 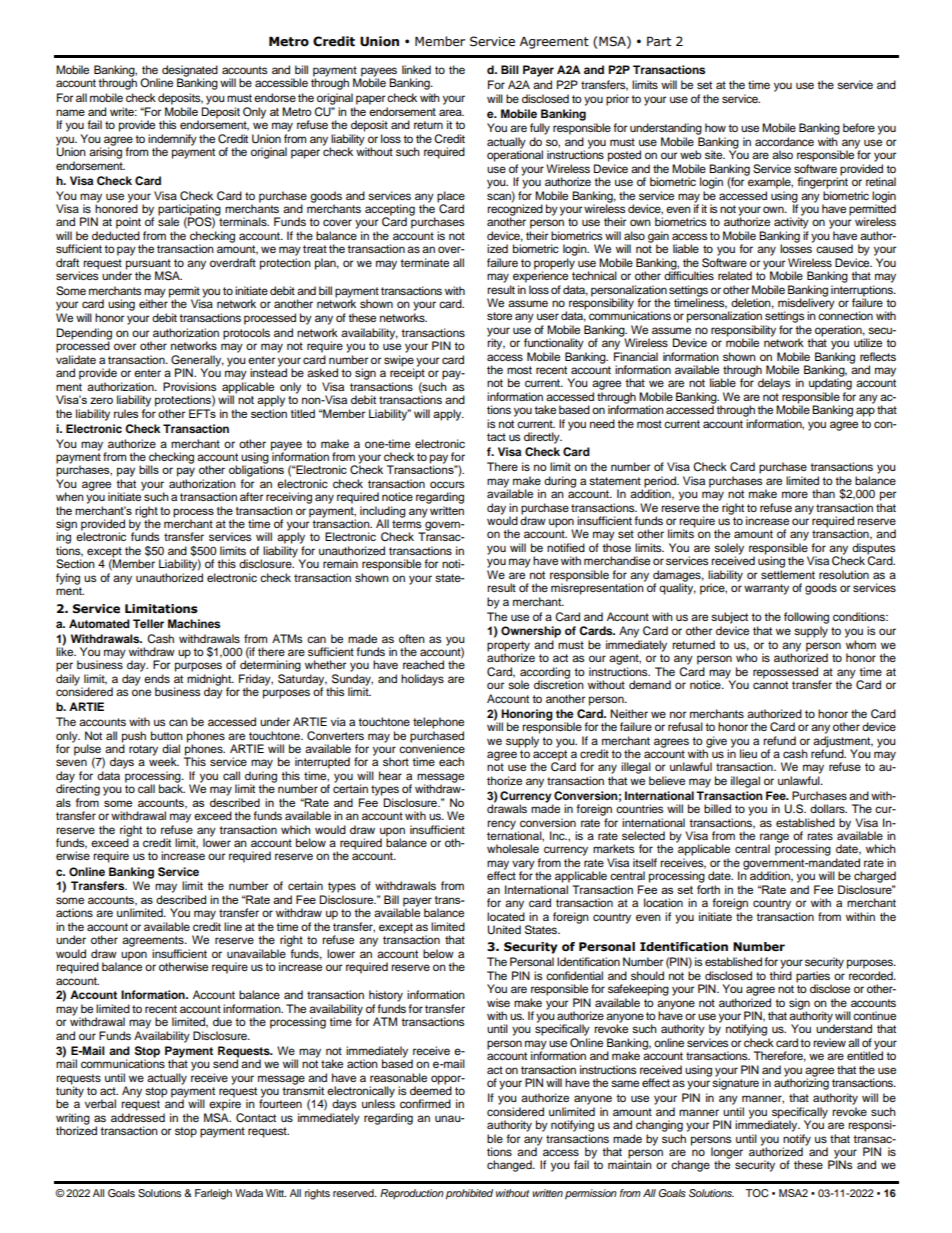 I want to click on forth, so click(x=708, y=889).
